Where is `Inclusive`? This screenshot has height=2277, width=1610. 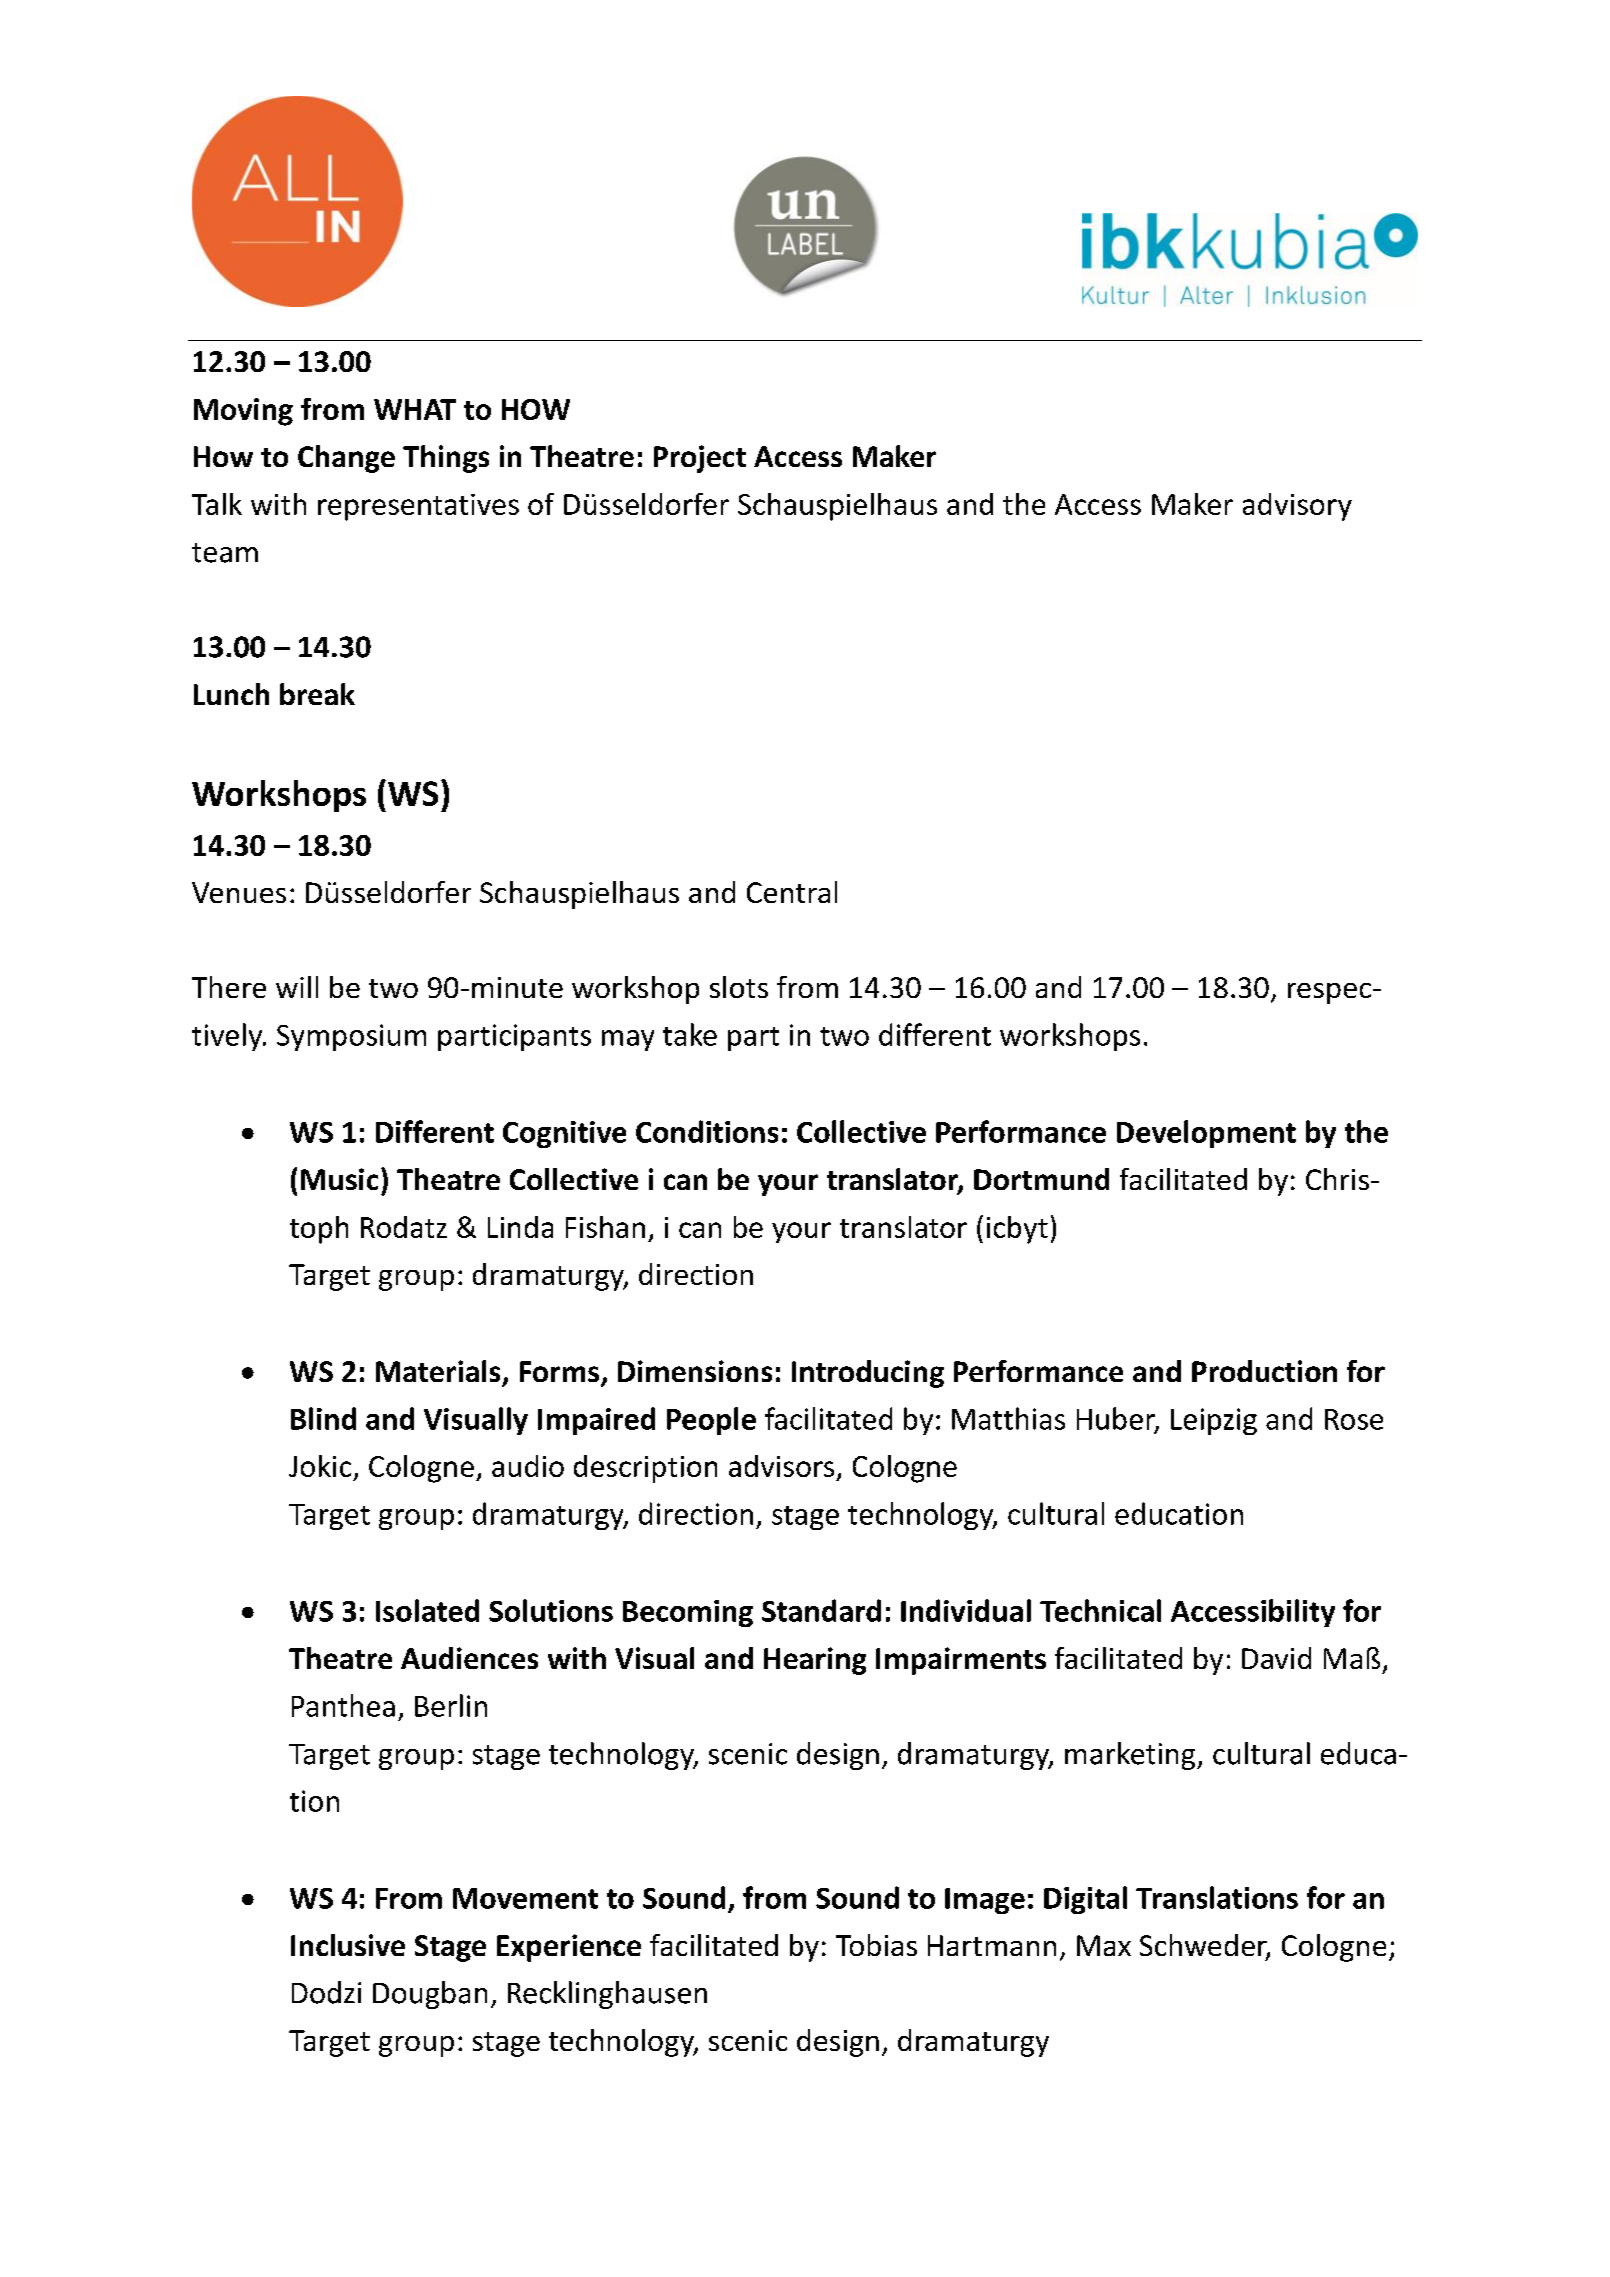 Inclusive is located at coordinates (348, 1945).
